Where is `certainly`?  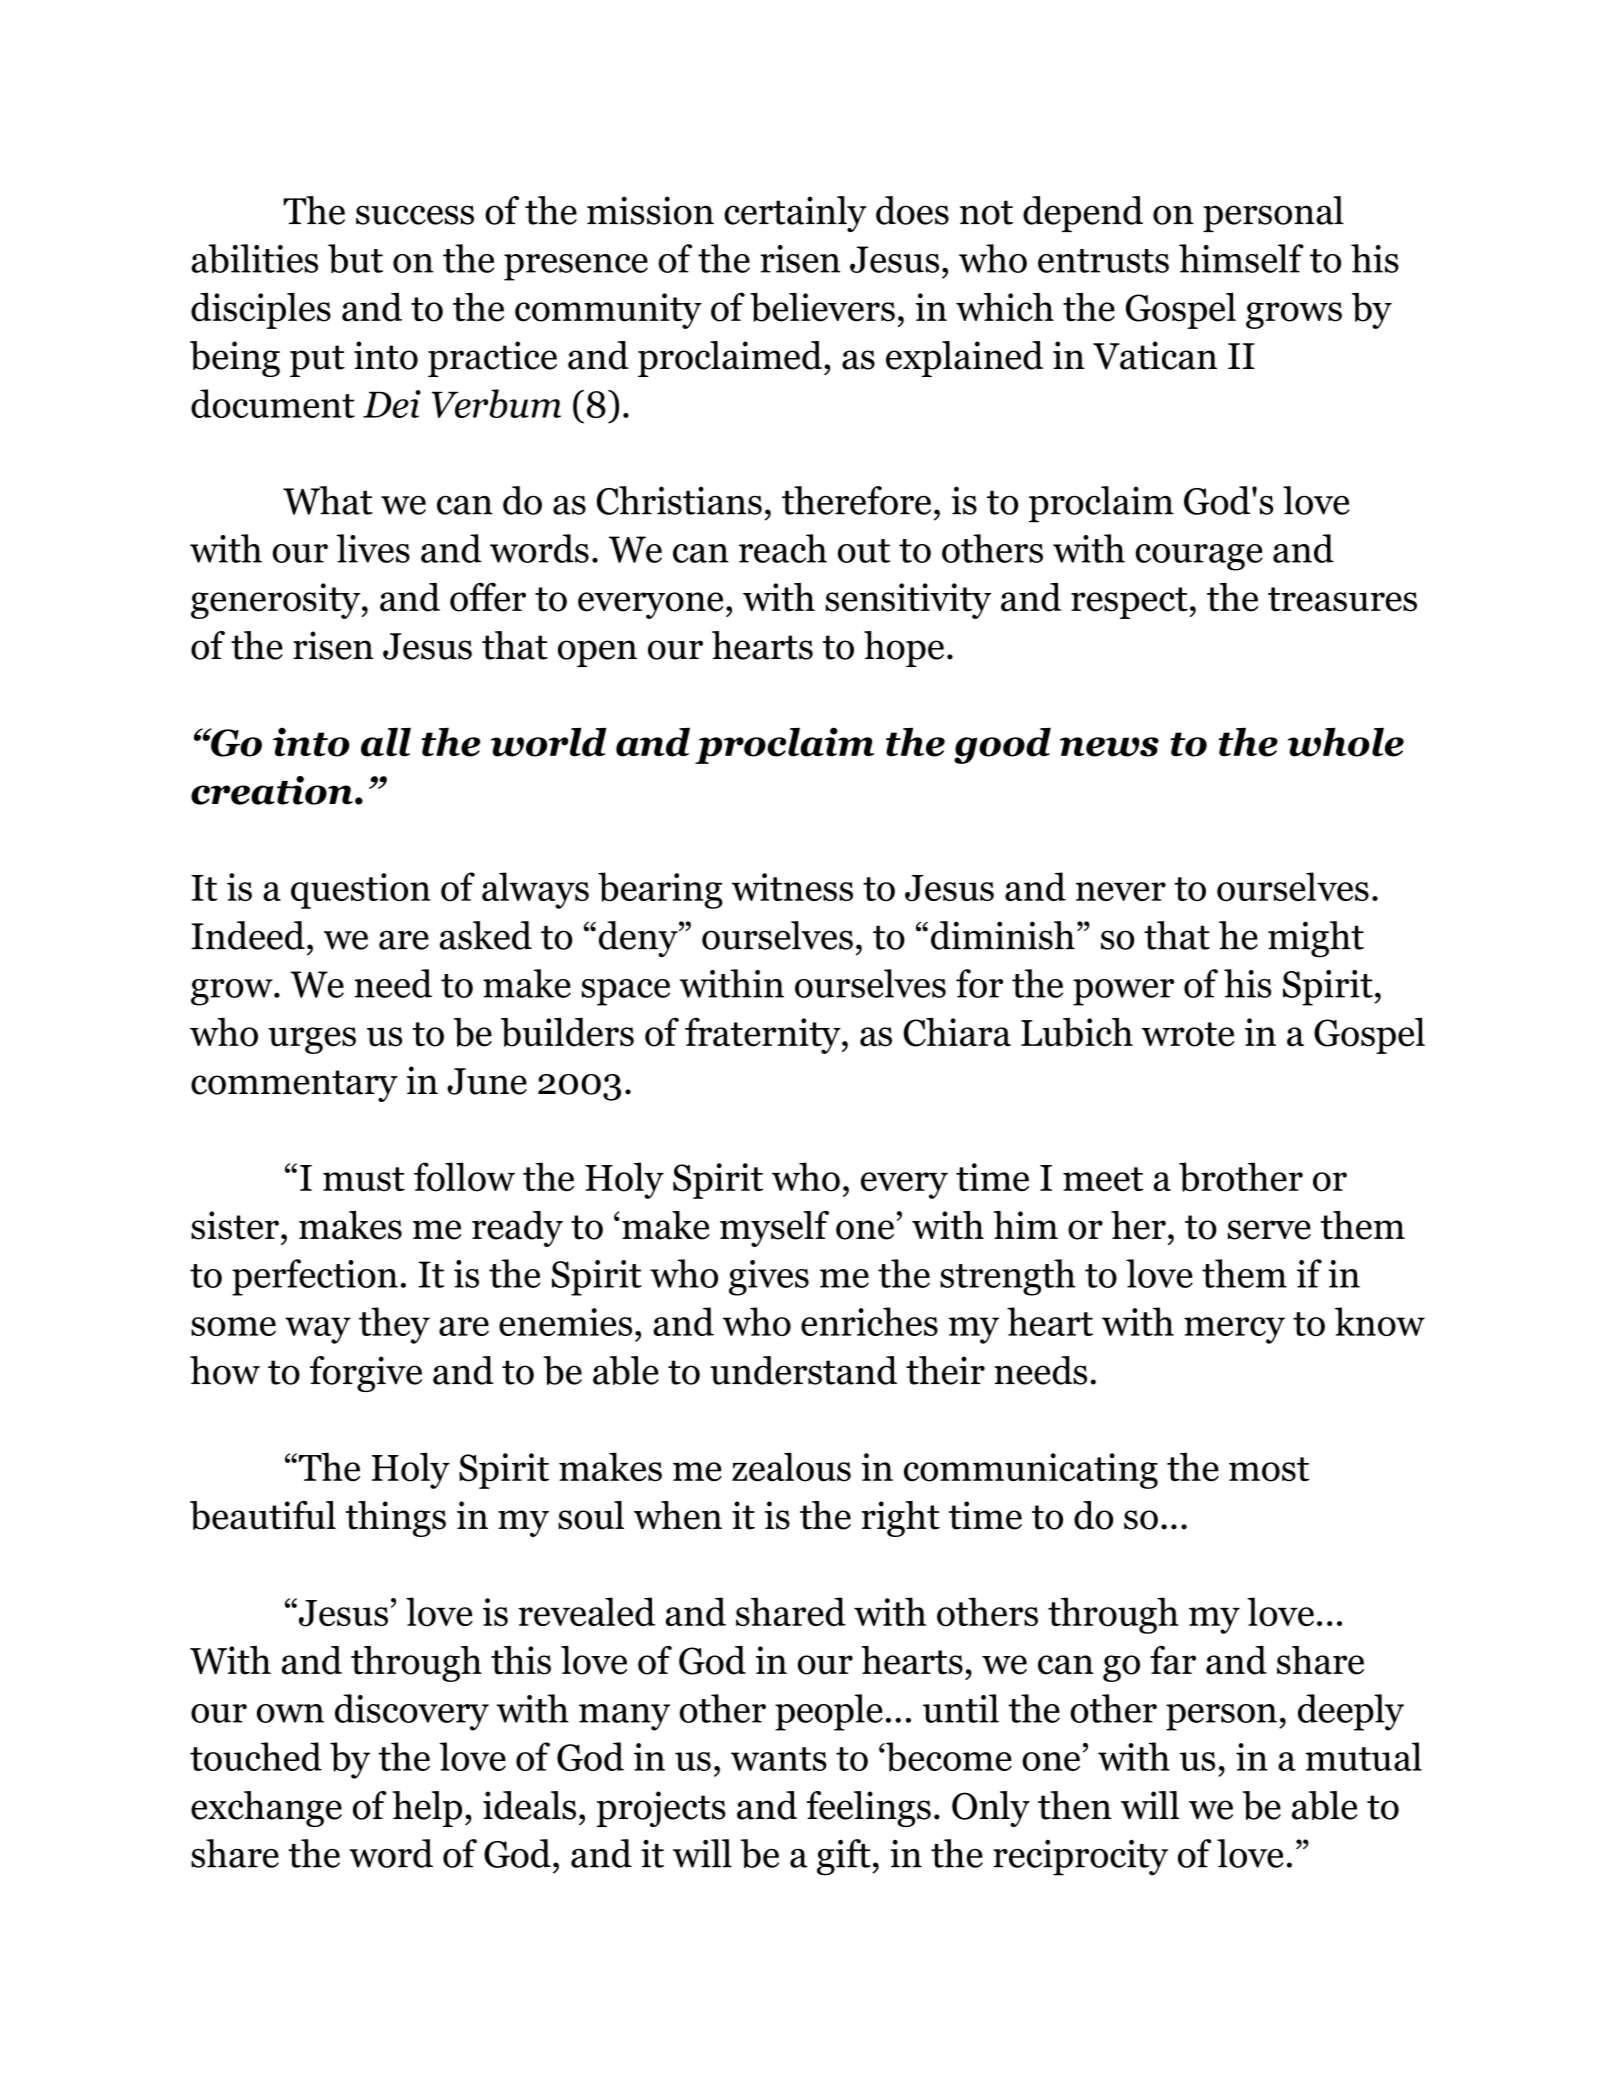 certainly is located at coordinates (795, 214).
